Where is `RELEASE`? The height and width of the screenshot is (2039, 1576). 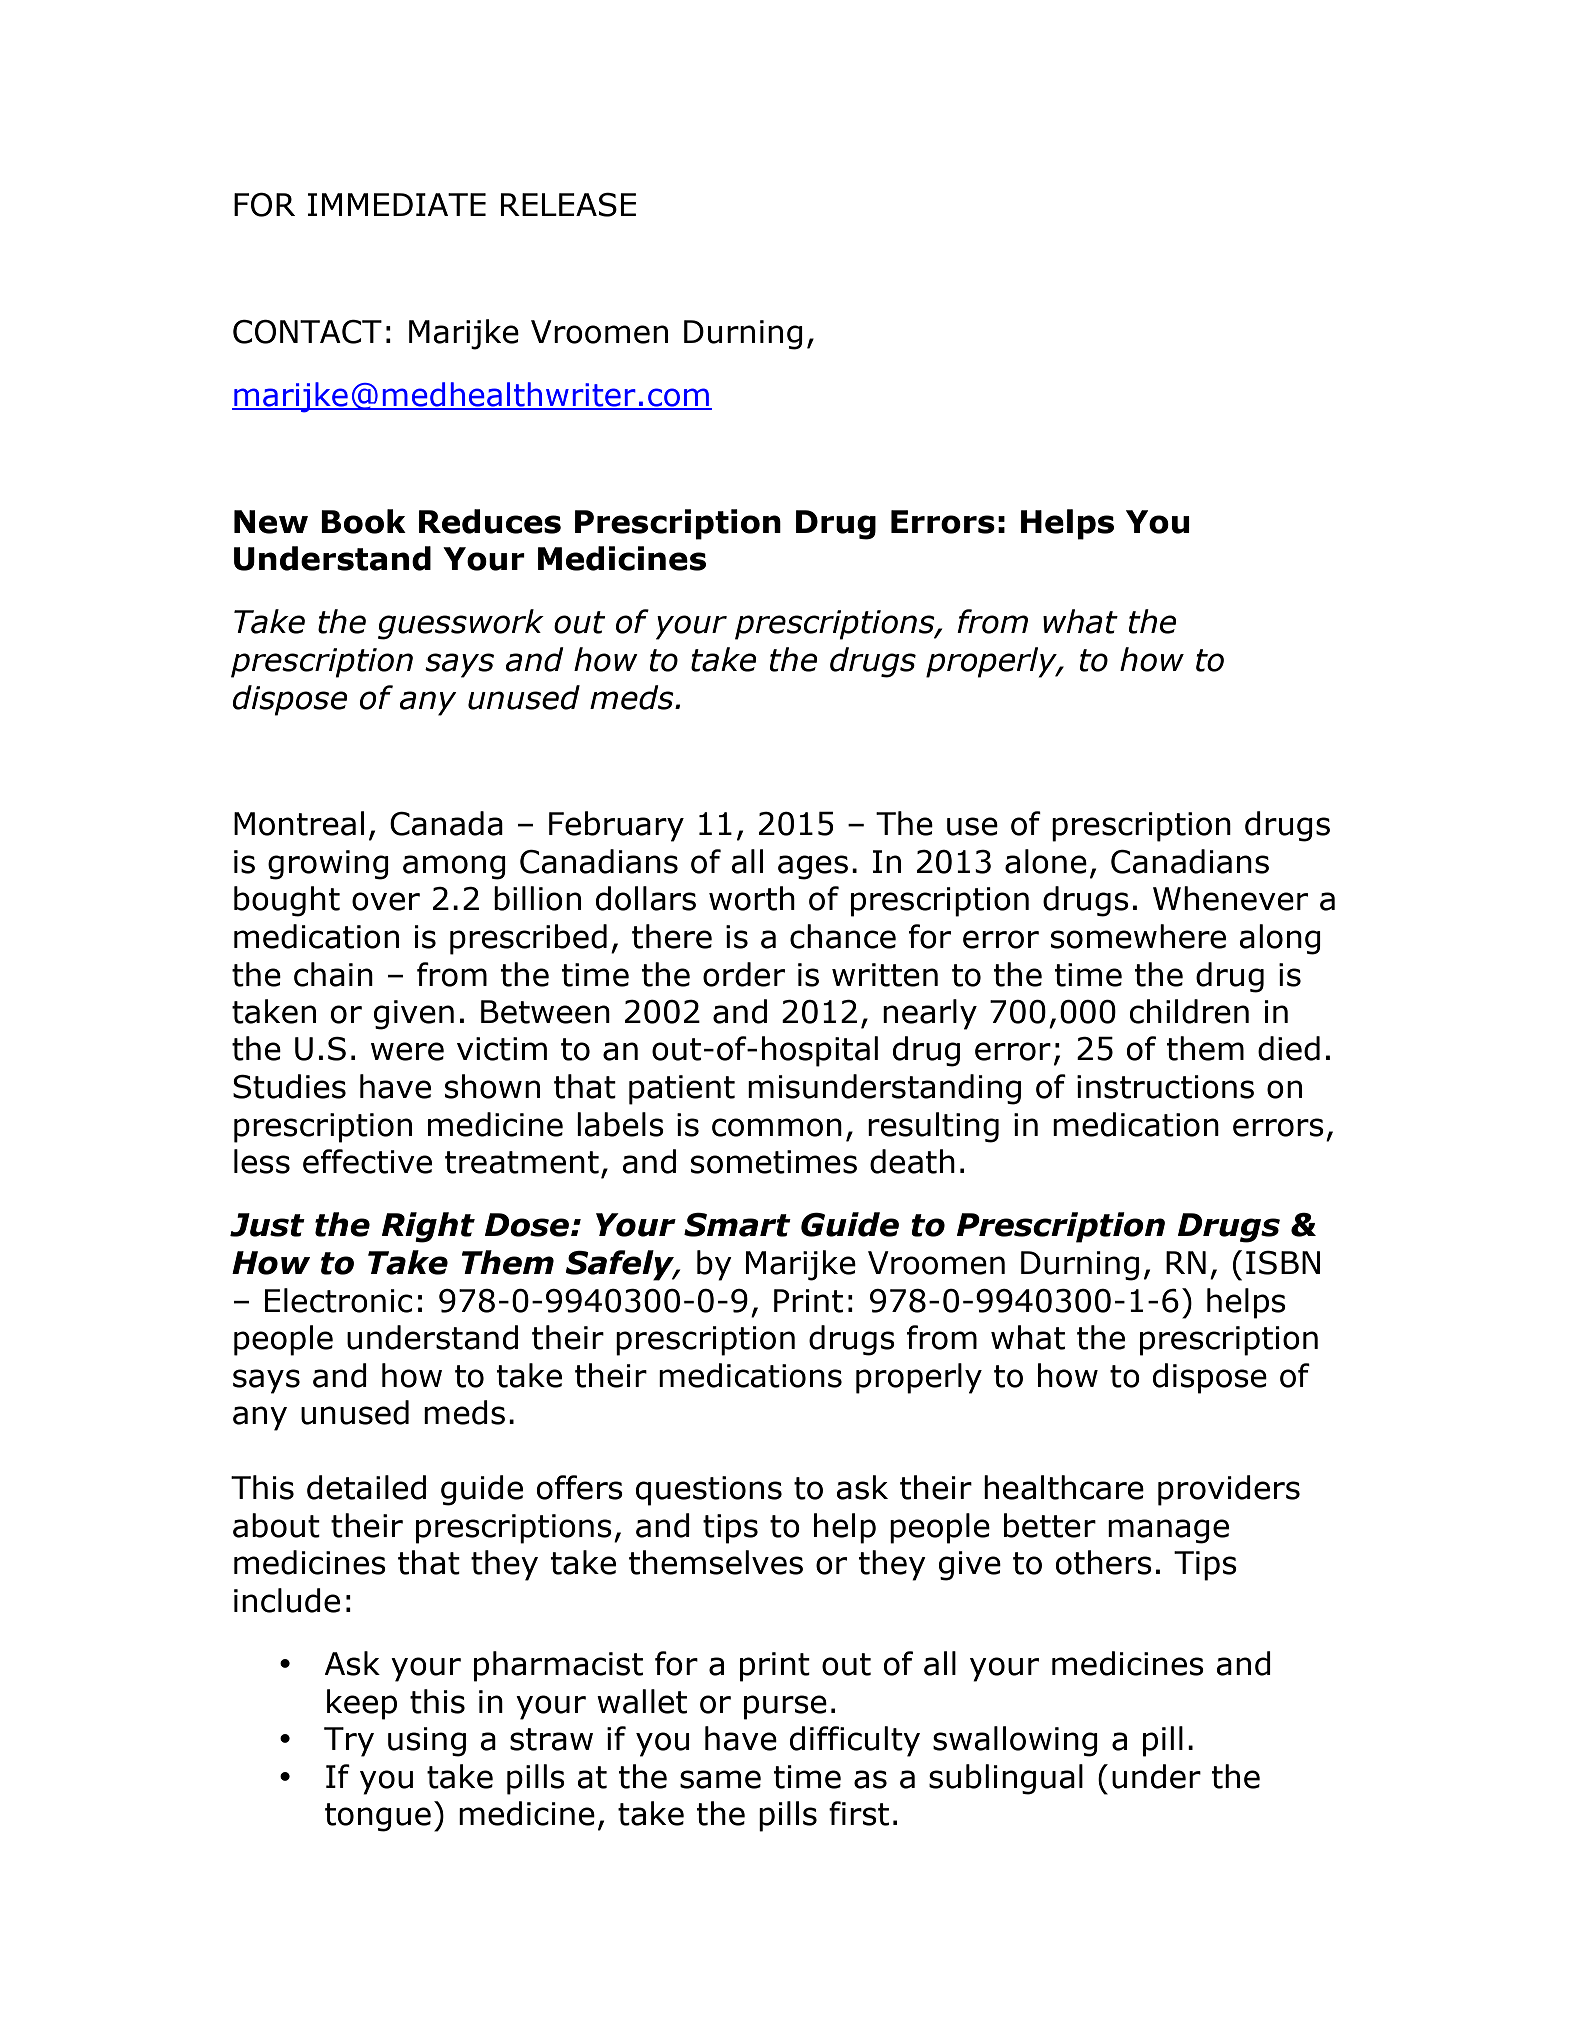 RELEASE is located at coordinates (568, 205).
